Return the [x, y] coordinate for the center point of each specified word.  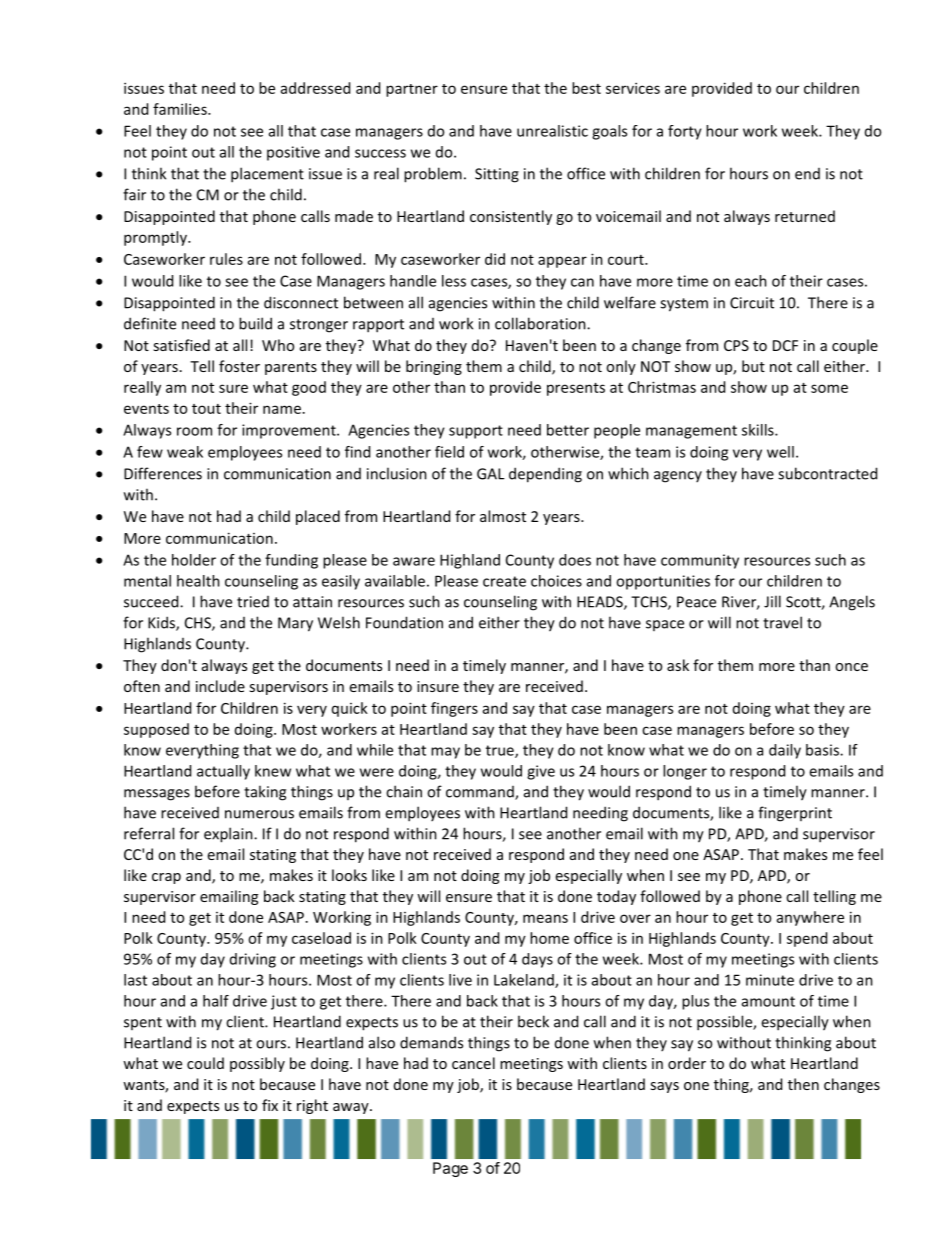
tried [253, 602]
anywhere [810, 918]
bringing [434, 367]
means [545, 918]
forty [685, 132]
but [753, 366]
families [181, 109]
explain [229, 835]
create [504, 581]
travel [782, 622]
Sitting [497, 175]
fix [270, 1105]
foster [239, 366]
